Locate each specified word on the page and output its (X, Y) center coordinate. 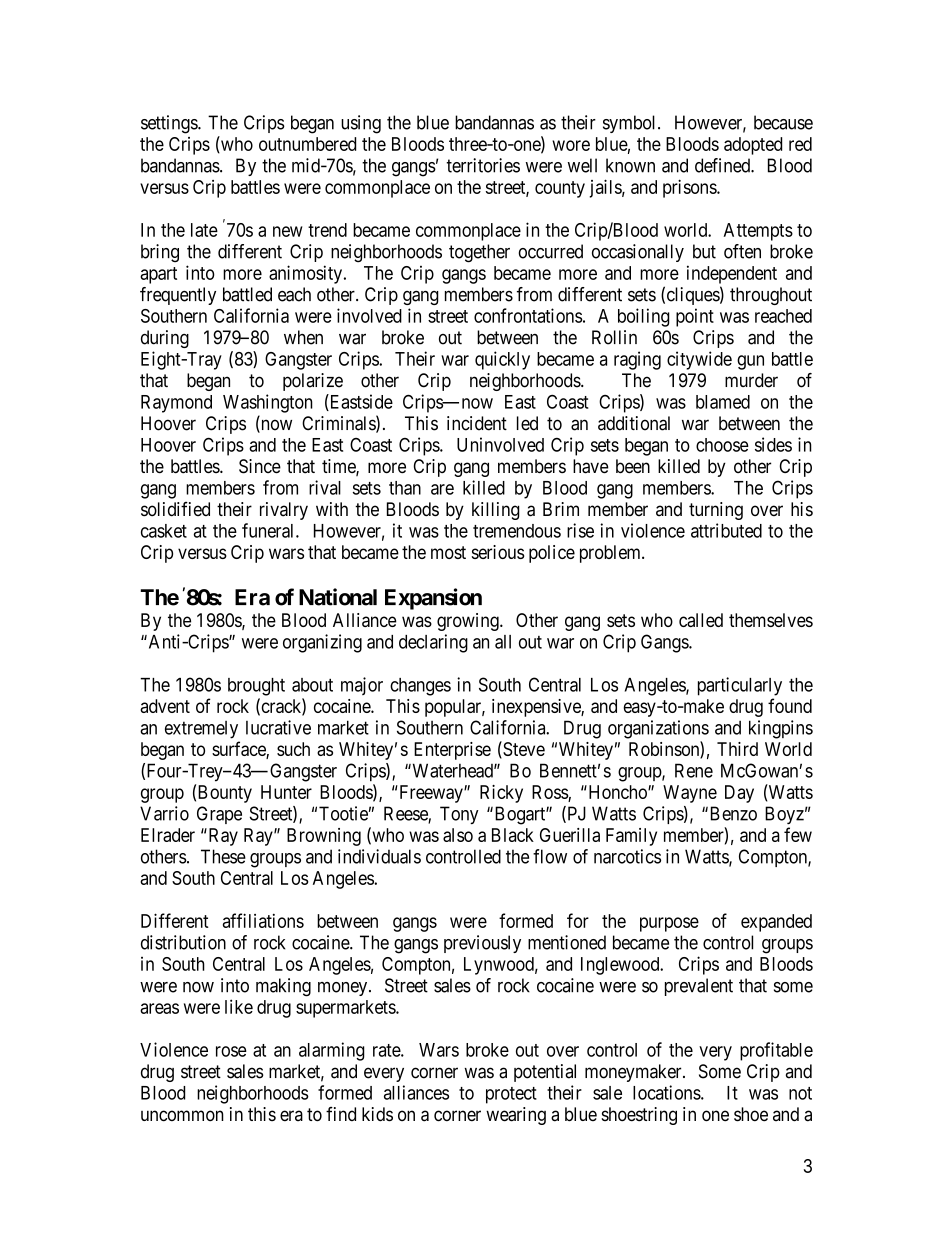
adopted (753, 146)
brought (256, 687)
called (701, 620)
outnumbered (307, 144)
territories (483, 165)
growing (469, 622)
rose (231, 1051)
